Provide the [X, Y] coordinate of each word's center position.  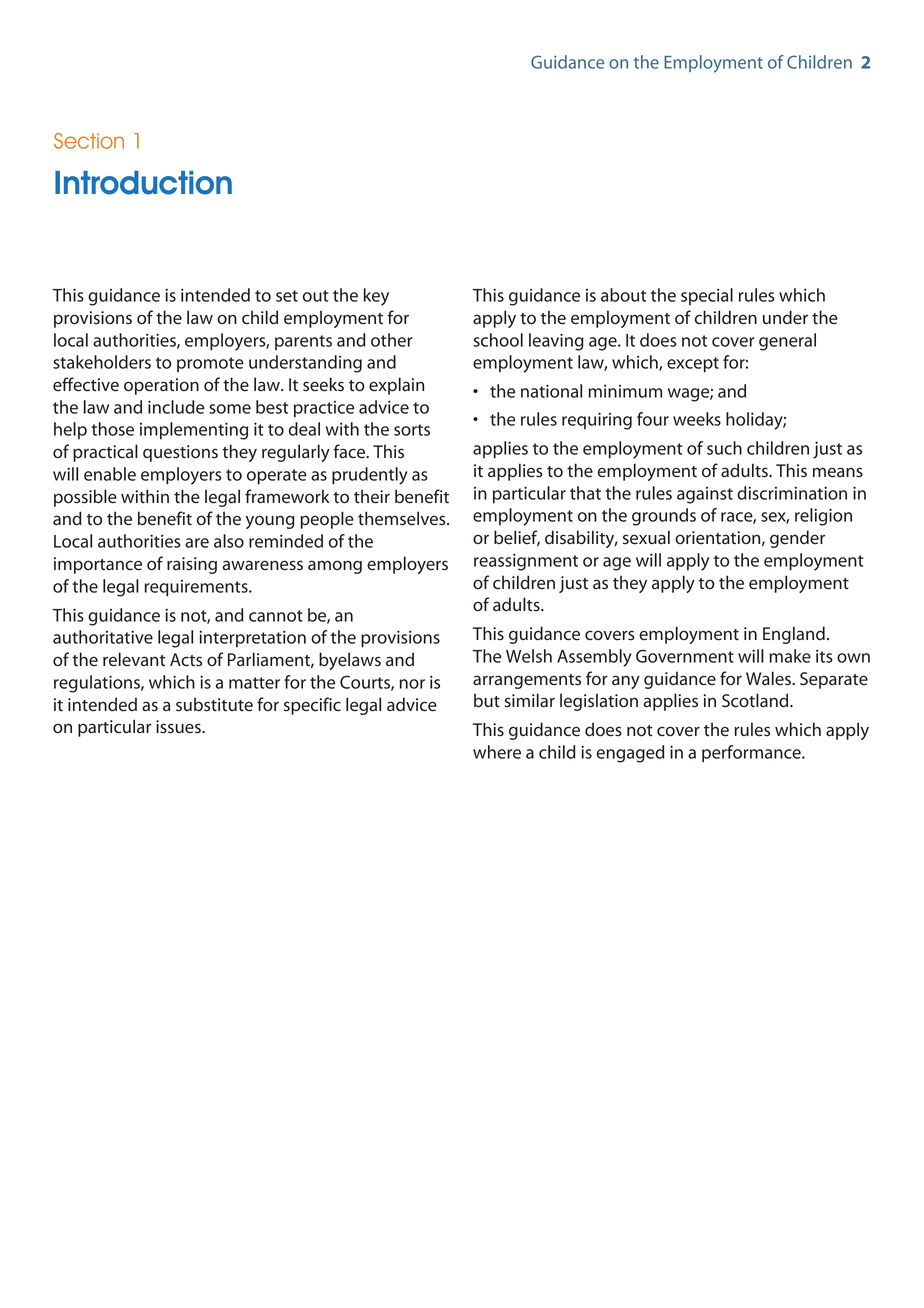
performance [752, 754]
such [724, 448]
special [707, 296]
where [497, 752]
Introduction [143, 183]
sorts [412, 430]
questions [180, 453]
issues [179, 727]
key [376, 297]
